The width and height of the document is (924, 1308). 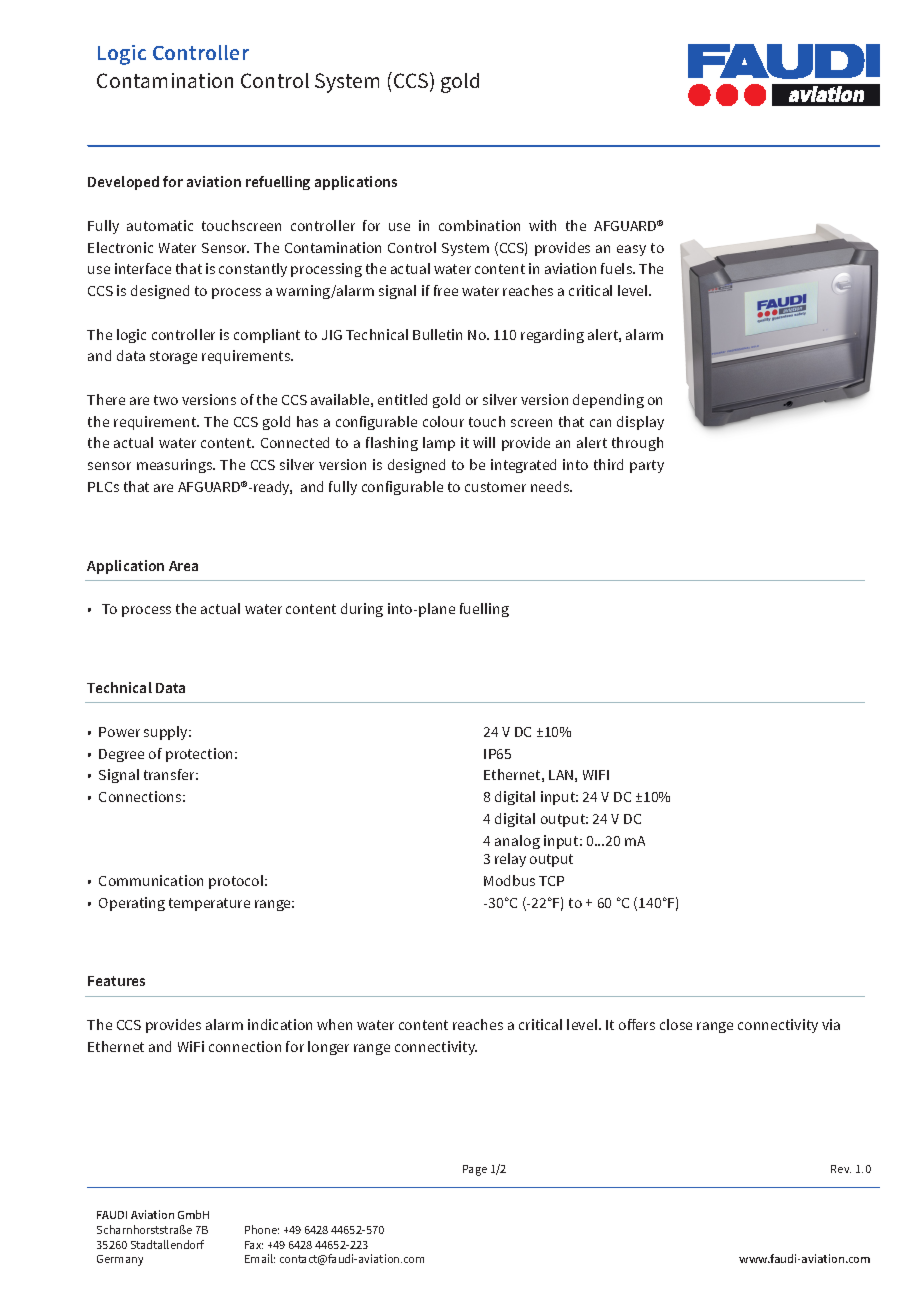 I want to click on analog, so click(x=517, y=842).
